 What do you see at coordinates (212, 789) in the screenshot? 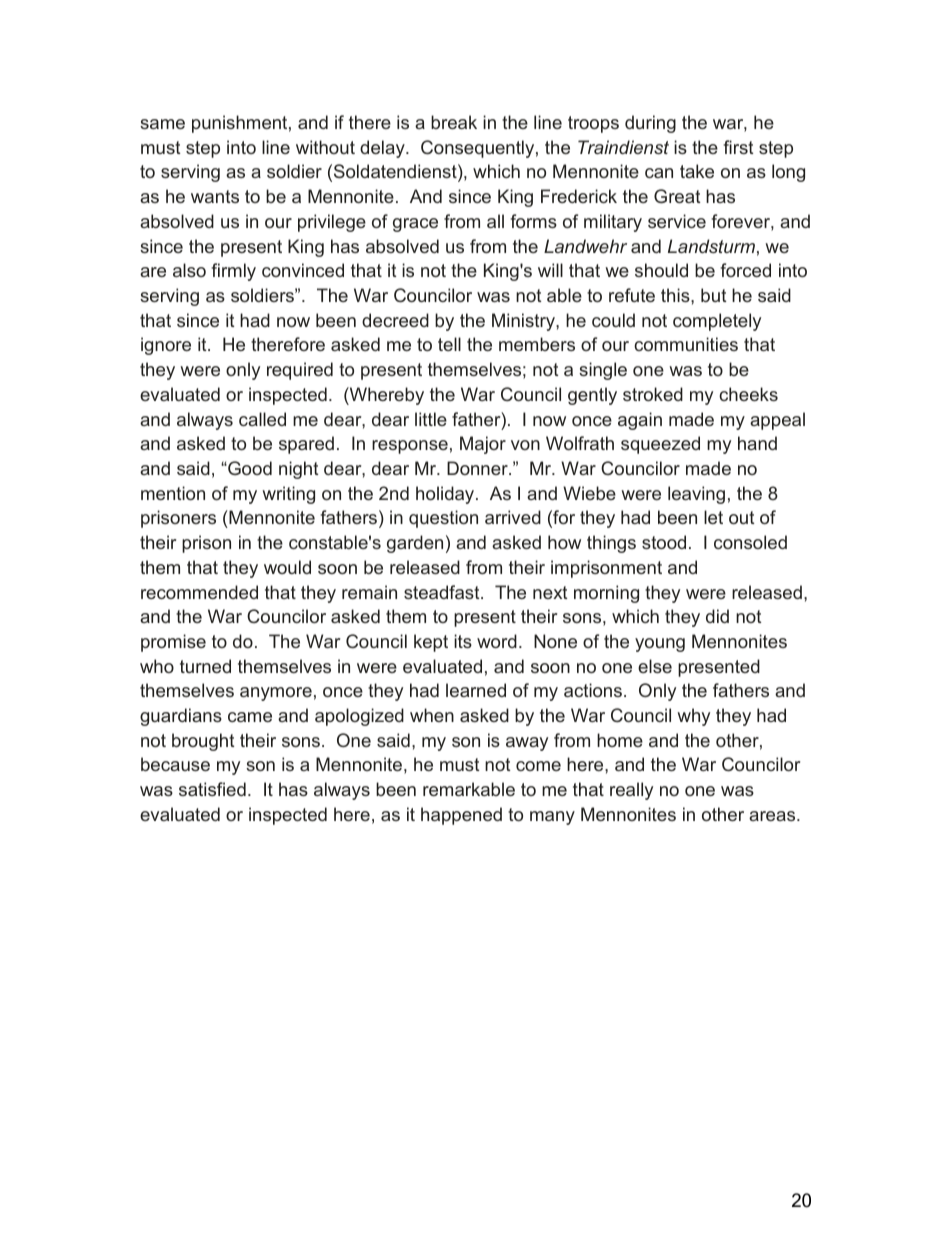
I see `satisfied` at bounding box center [212, 789].
